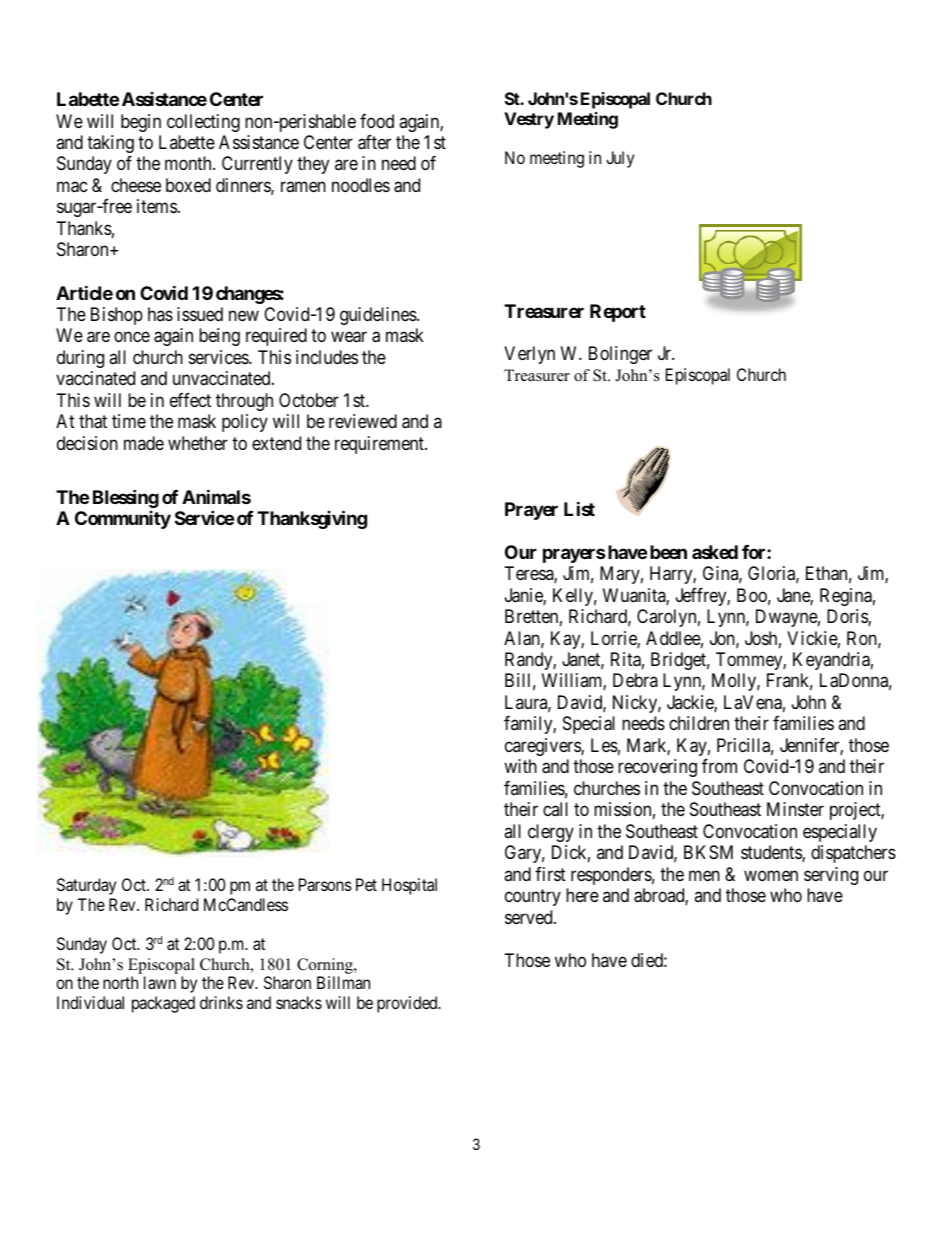 The height and width of the screenshot is (1233, 952). What do you see at coordinates (160, 982) in the screenshot?
I see `lawn` at bounding box center [160, 982].
